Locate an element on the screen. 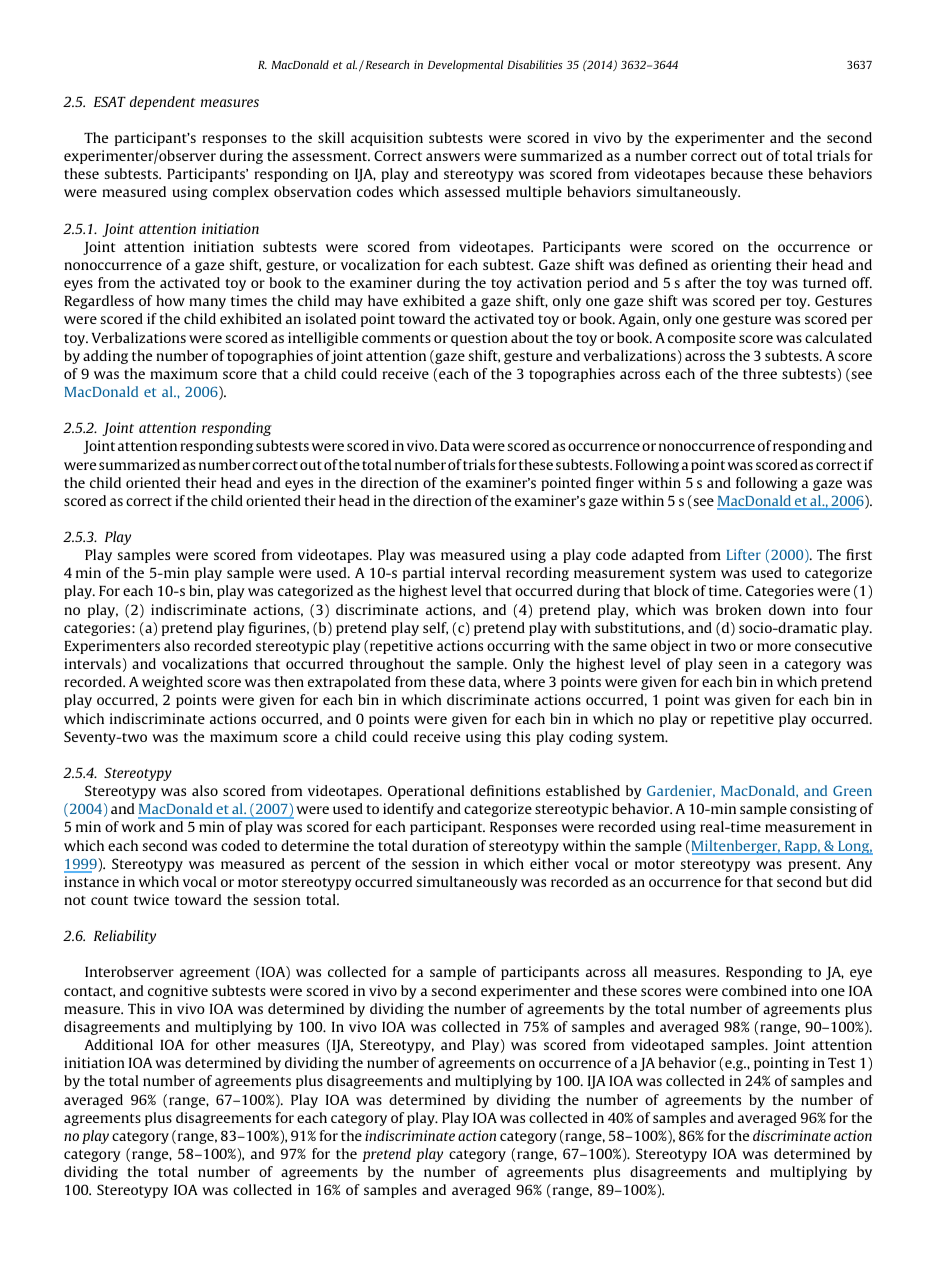 Image resolution: width=944 pixels, height=1288 pixels. because is located at coordinates (737, 173).
